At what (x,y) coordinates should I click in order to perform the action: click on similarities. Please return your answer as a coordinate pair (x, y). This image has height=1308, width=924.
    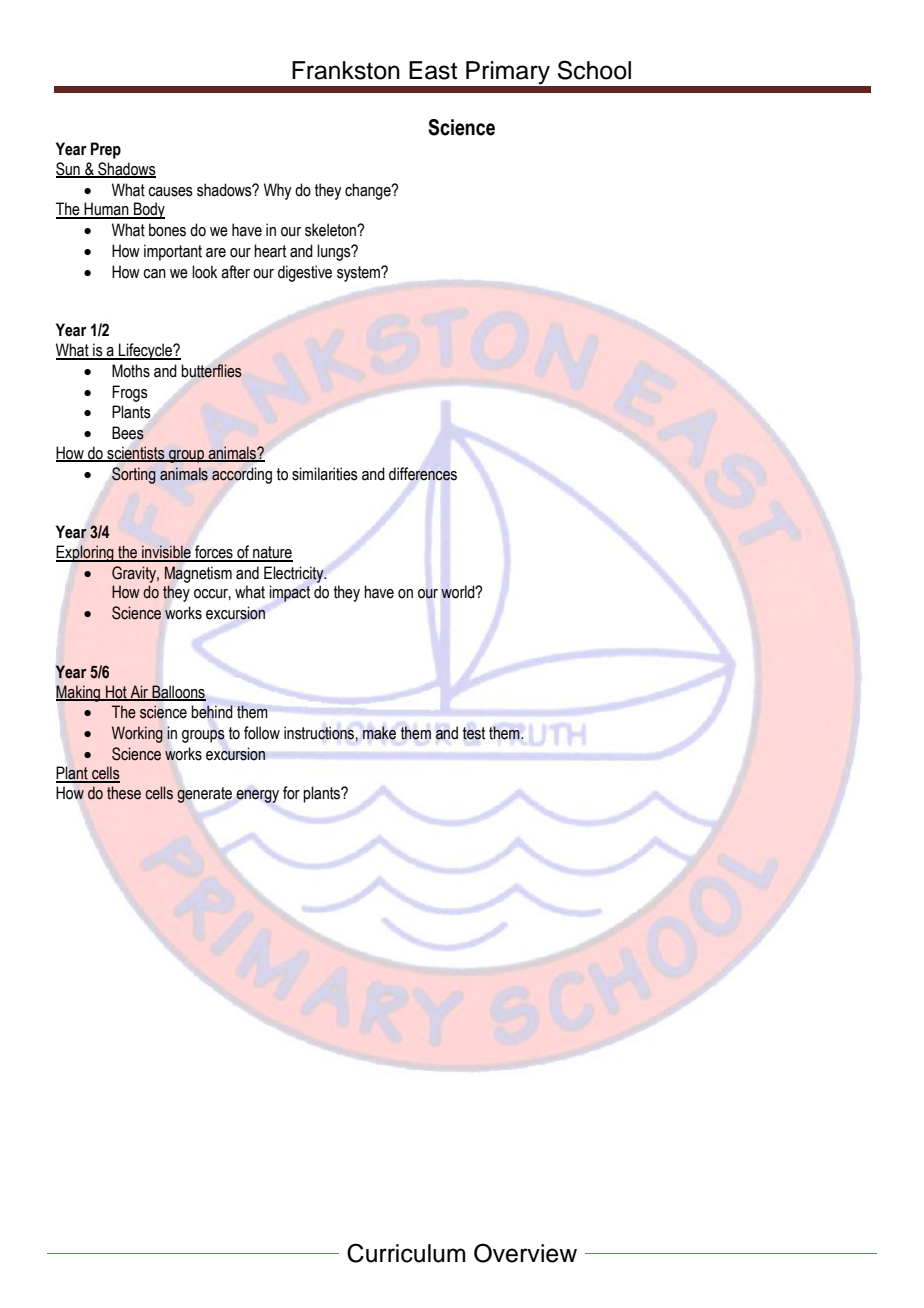
    Looking at the image, I should click on (325, 474).
